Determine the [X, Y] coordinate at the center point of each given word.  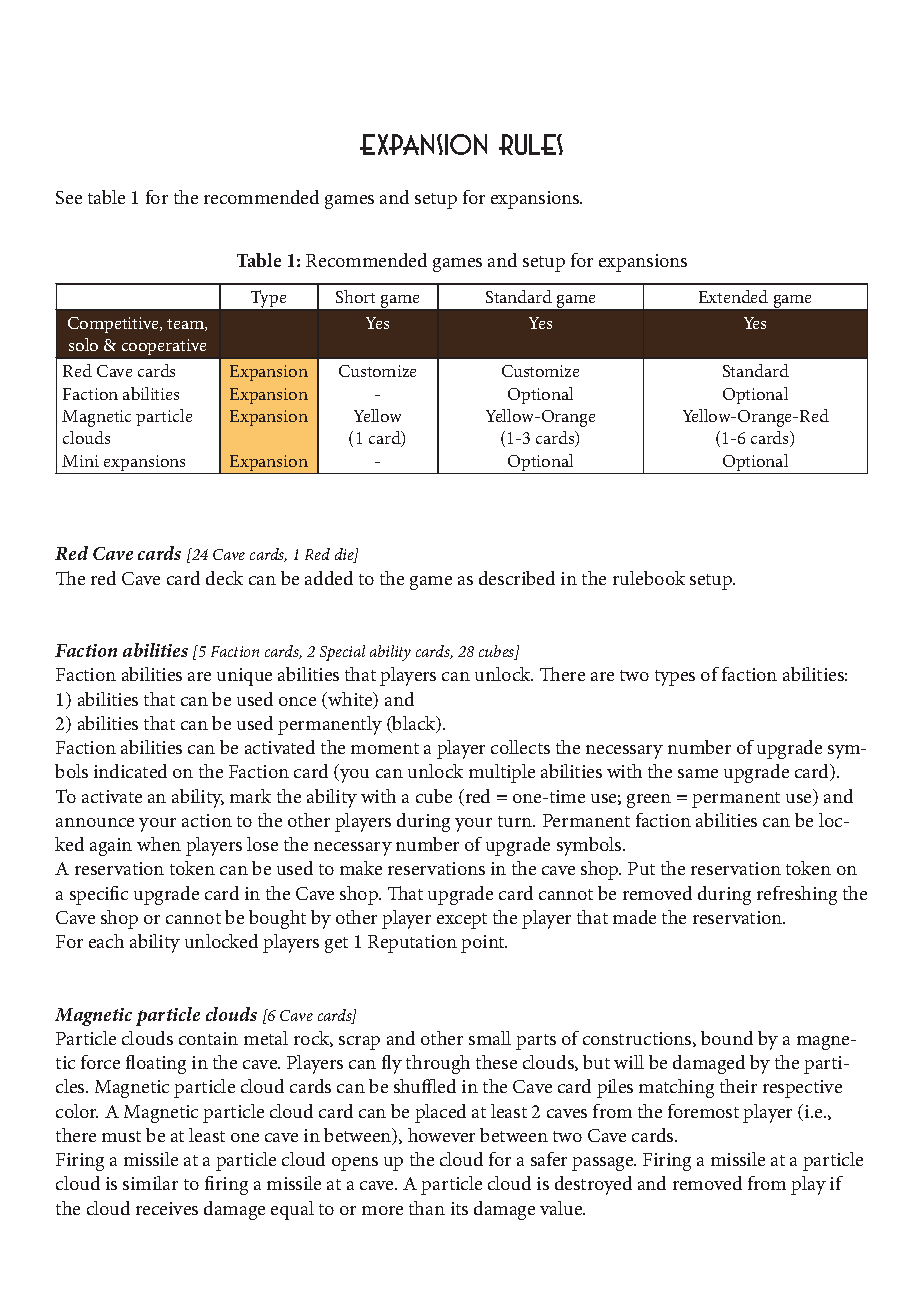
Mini [80, 461]
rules [531, 144]
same [698, 773]
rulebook [649, 578]
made [634, 917]
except [462, 921]
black [414, 724]
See [69, 197]
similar [150, 1183]
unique [244, 677]
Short [355, 296]
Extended [733, 296]
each [106, 941]
